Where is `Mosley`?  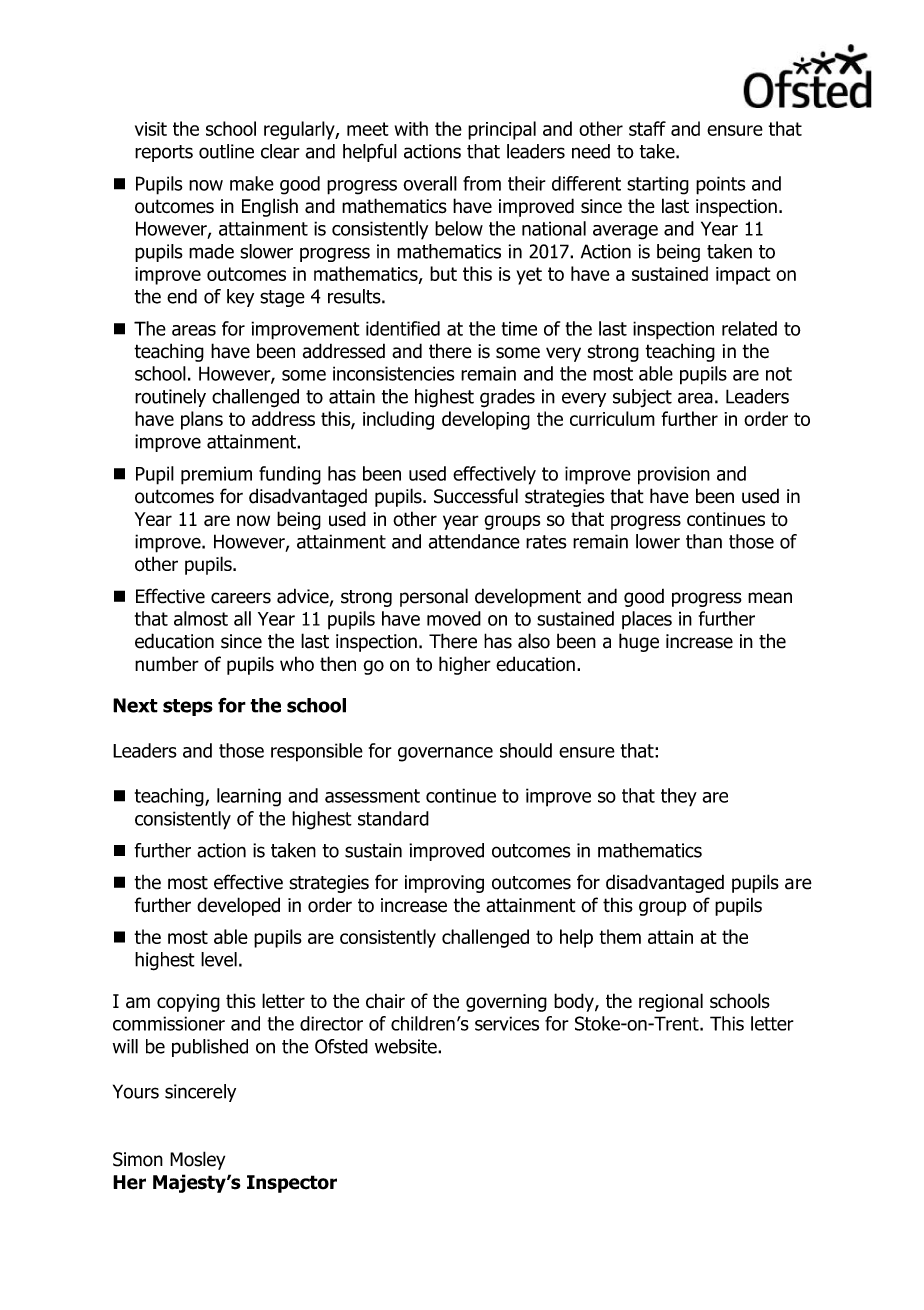
Mosley is located at coordinates (197, 1160).
